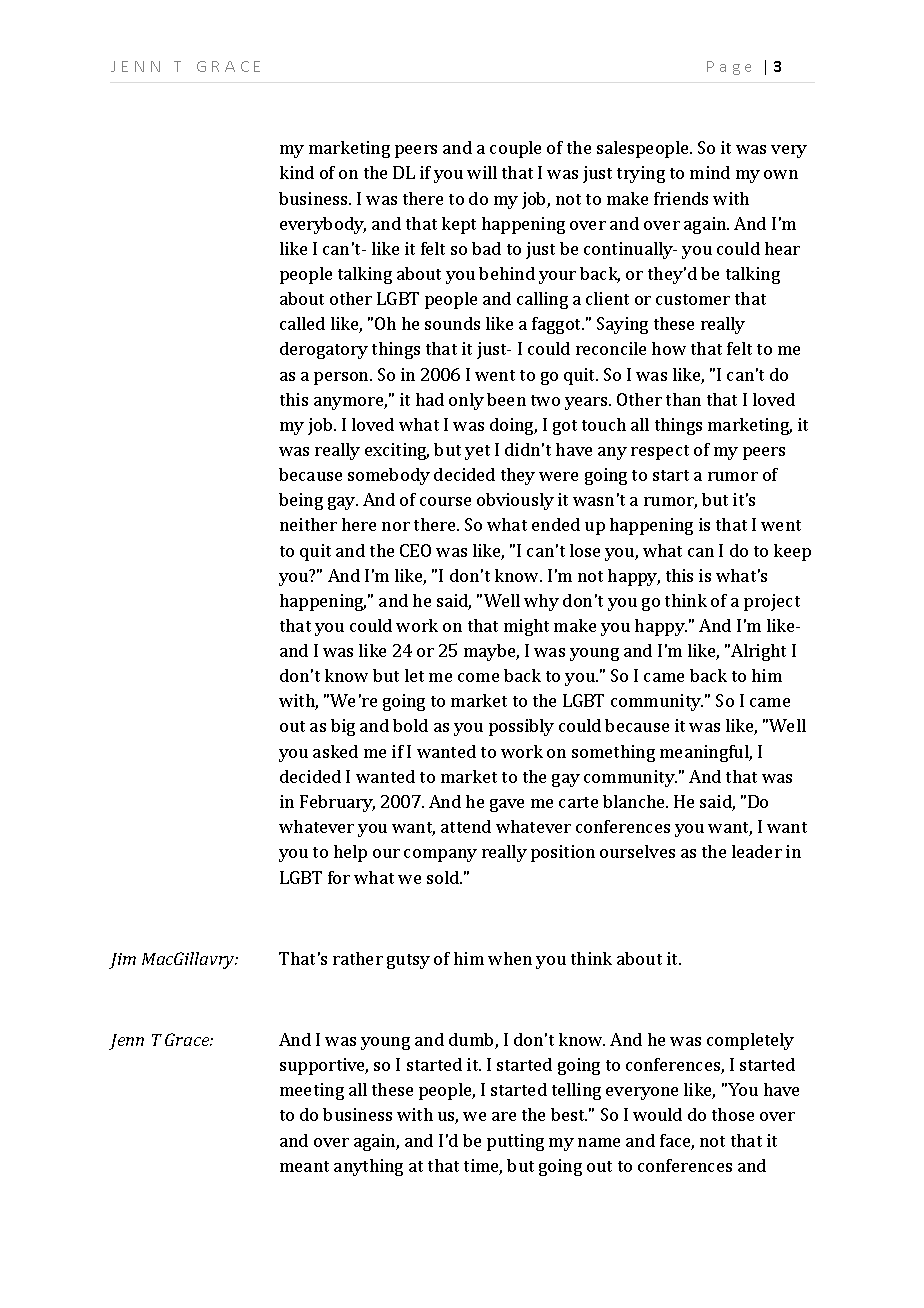 This screenshot has height=1308, width=924. Describe the element at coordinates (445, 501) in the screenshot. I see `course` at that location.
